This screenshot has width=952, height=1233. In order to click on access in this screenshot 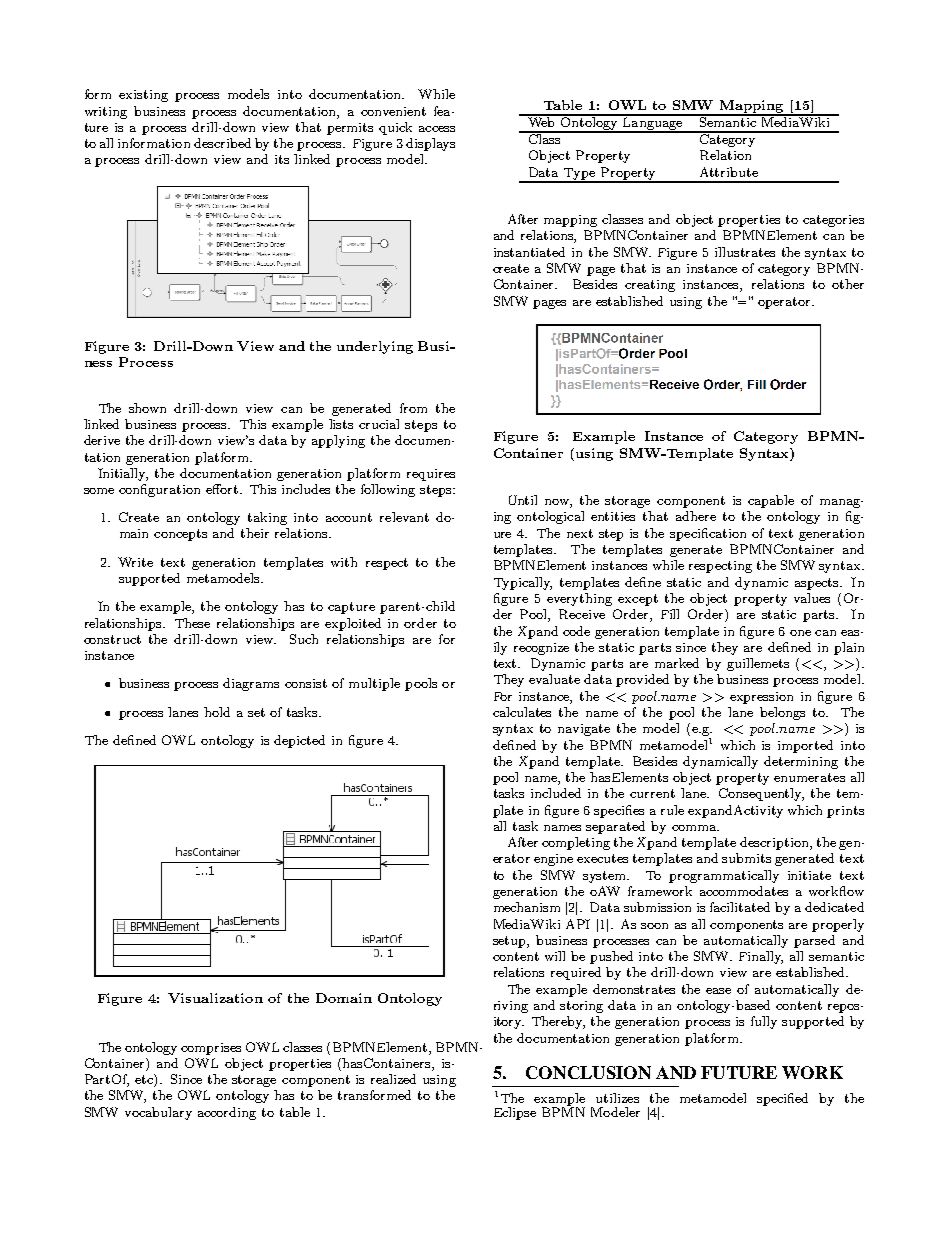, I will do `click(437, 129)`.
